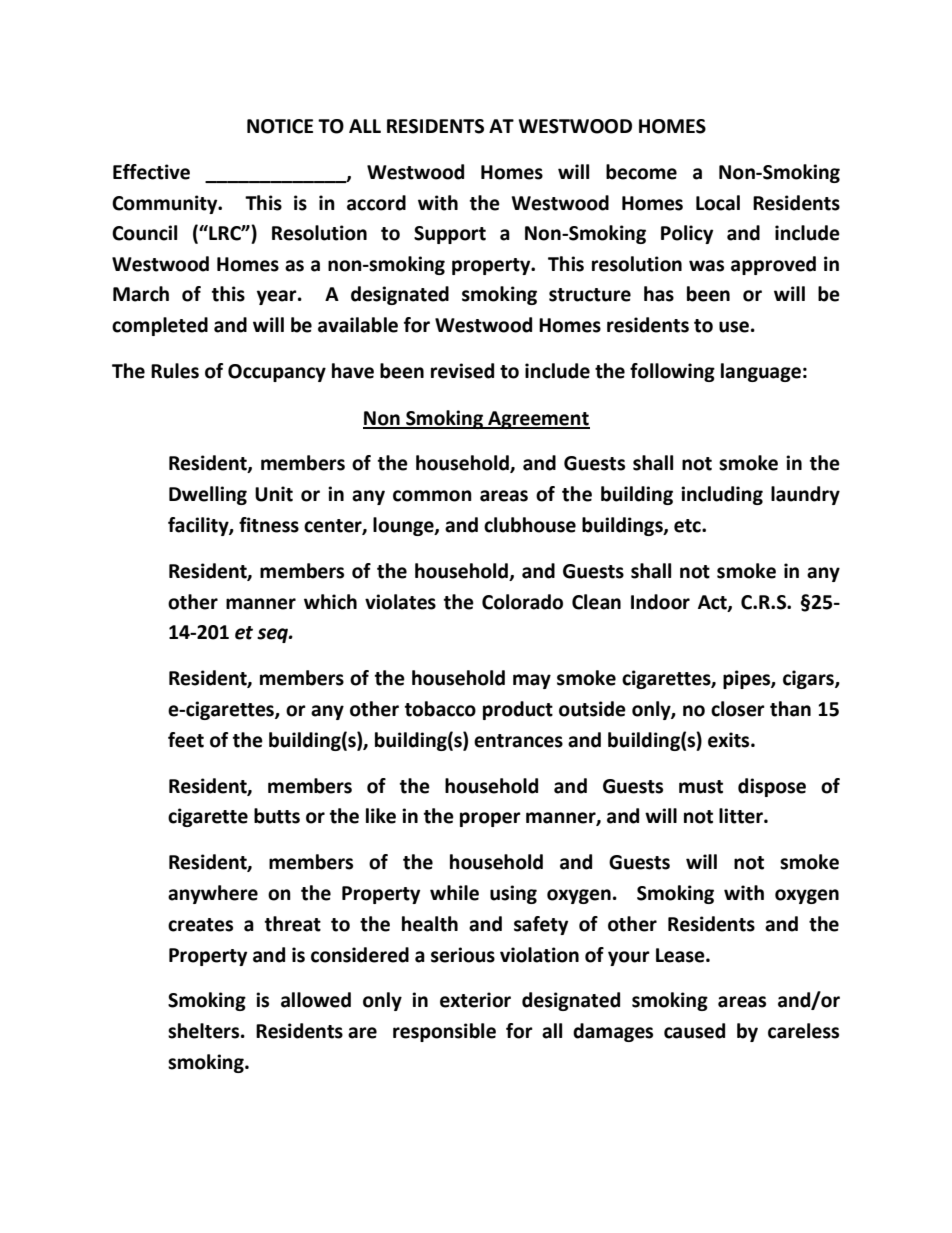  Describe the element at coordinates (280, 126) in the page. I see `NOTICE` at that location.
